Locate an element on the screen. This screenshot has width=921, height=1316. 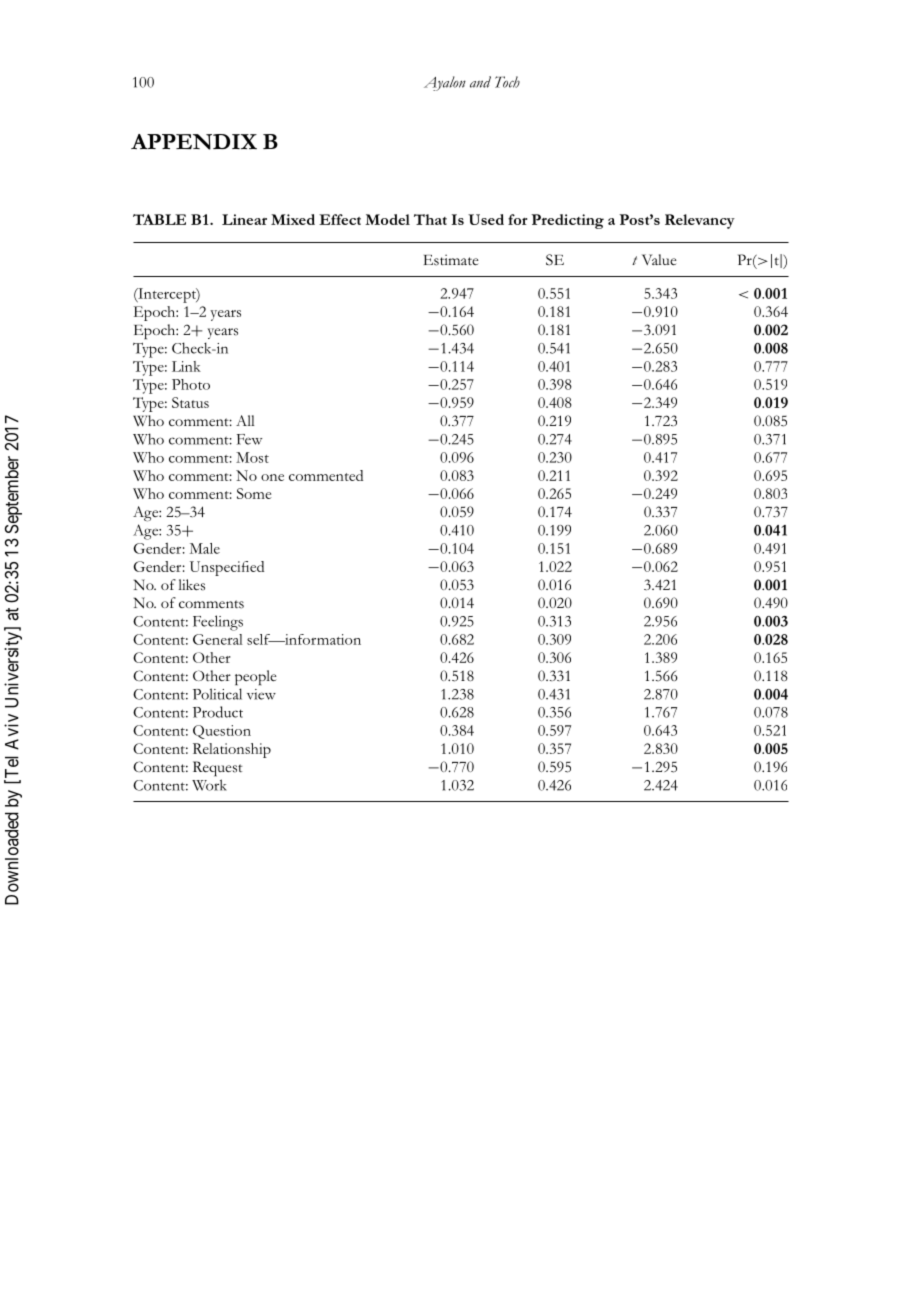
Value is located at coordinates (659, 259).
